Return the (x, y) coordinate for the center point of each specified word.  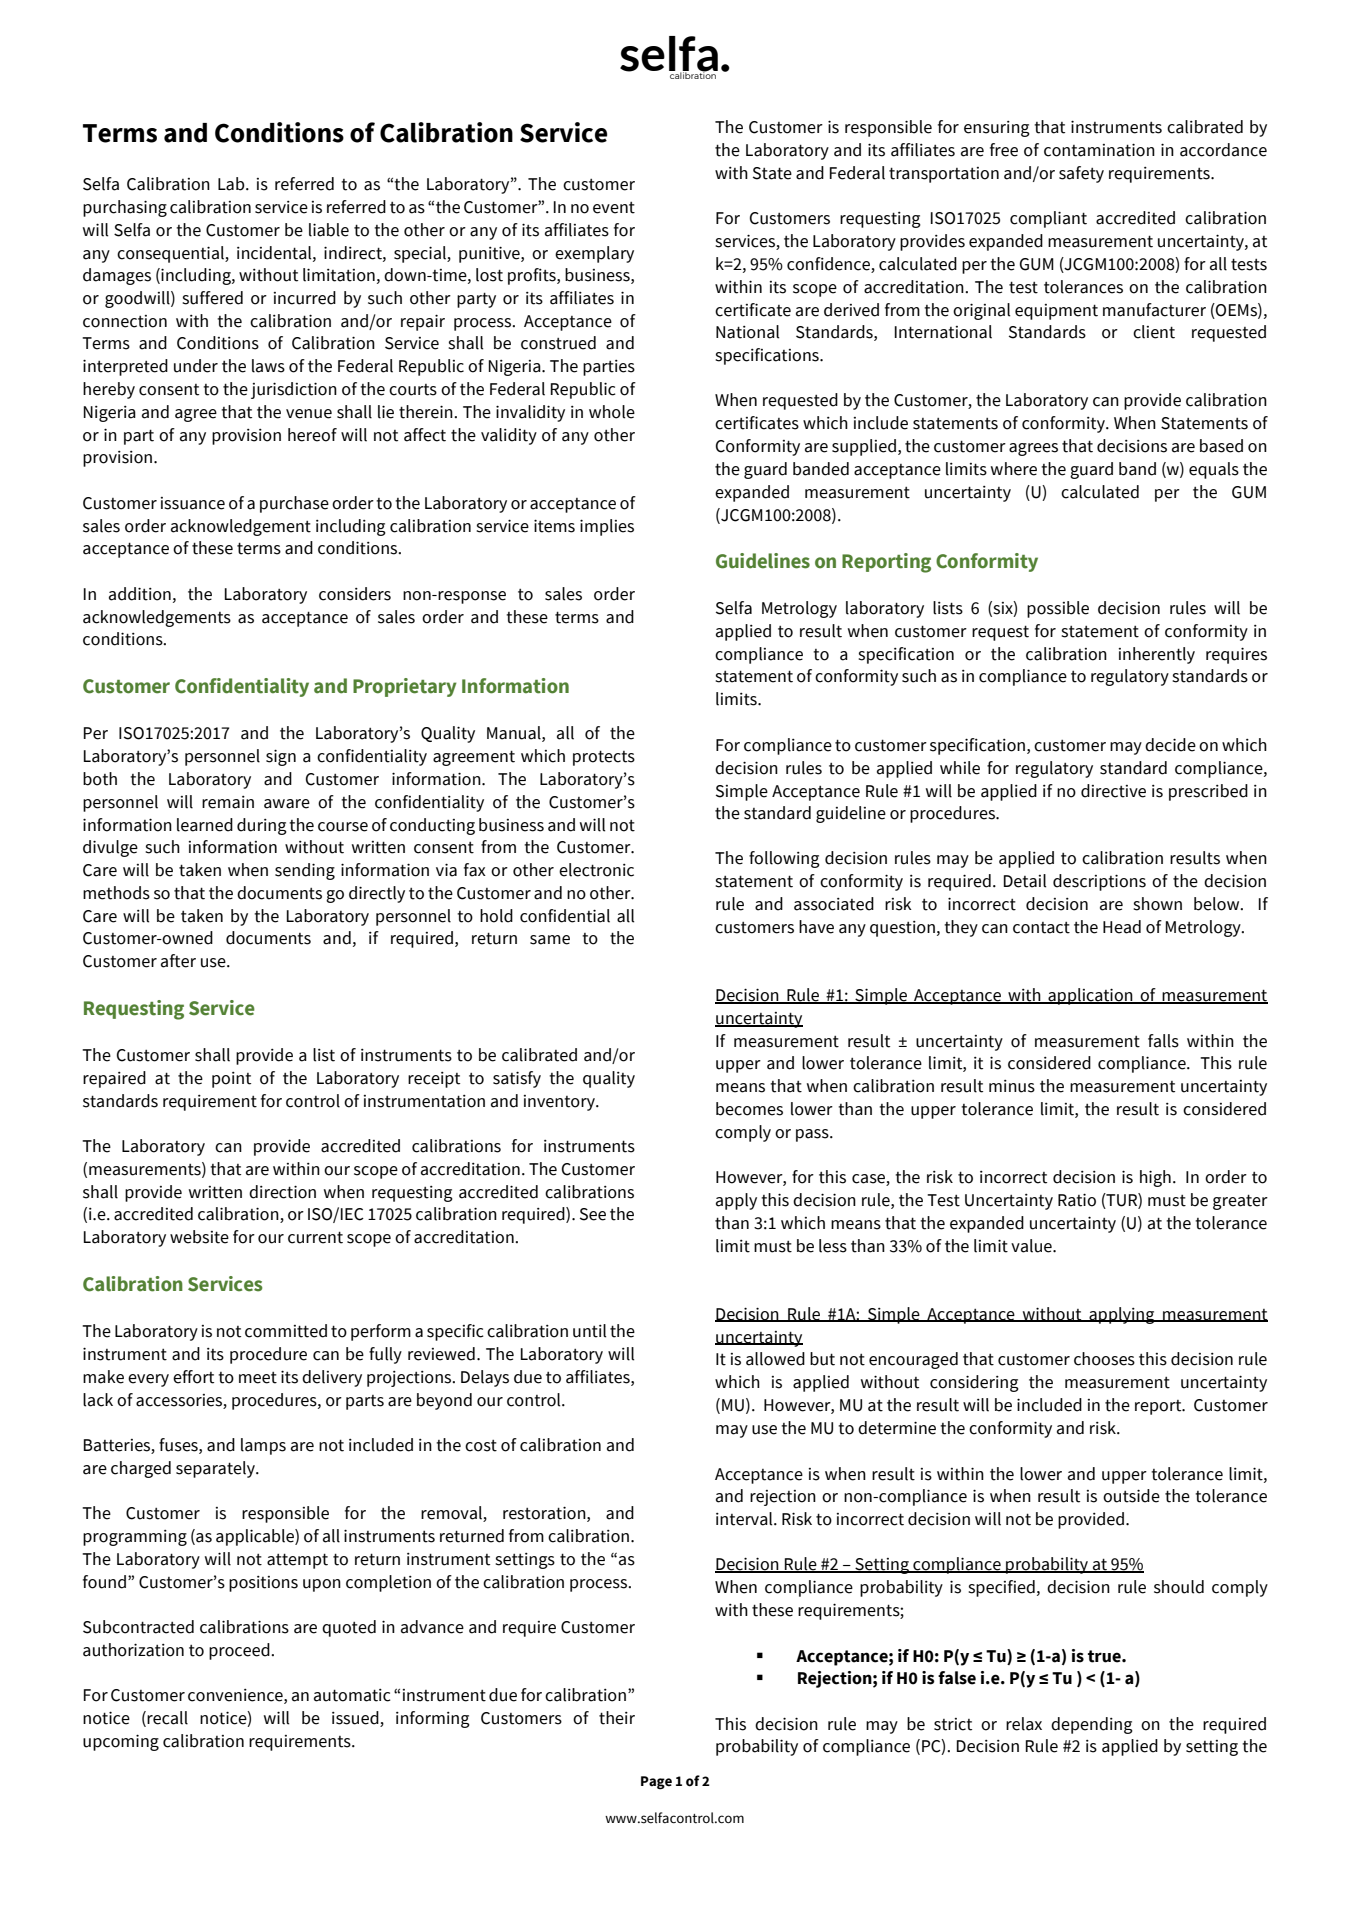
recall (167, 1718)
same (550, 940)
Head (1122, 927)
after (178, 961)
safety (1081, 174)
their (617, 1718)
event (614, 208)
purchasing (125, 208)
